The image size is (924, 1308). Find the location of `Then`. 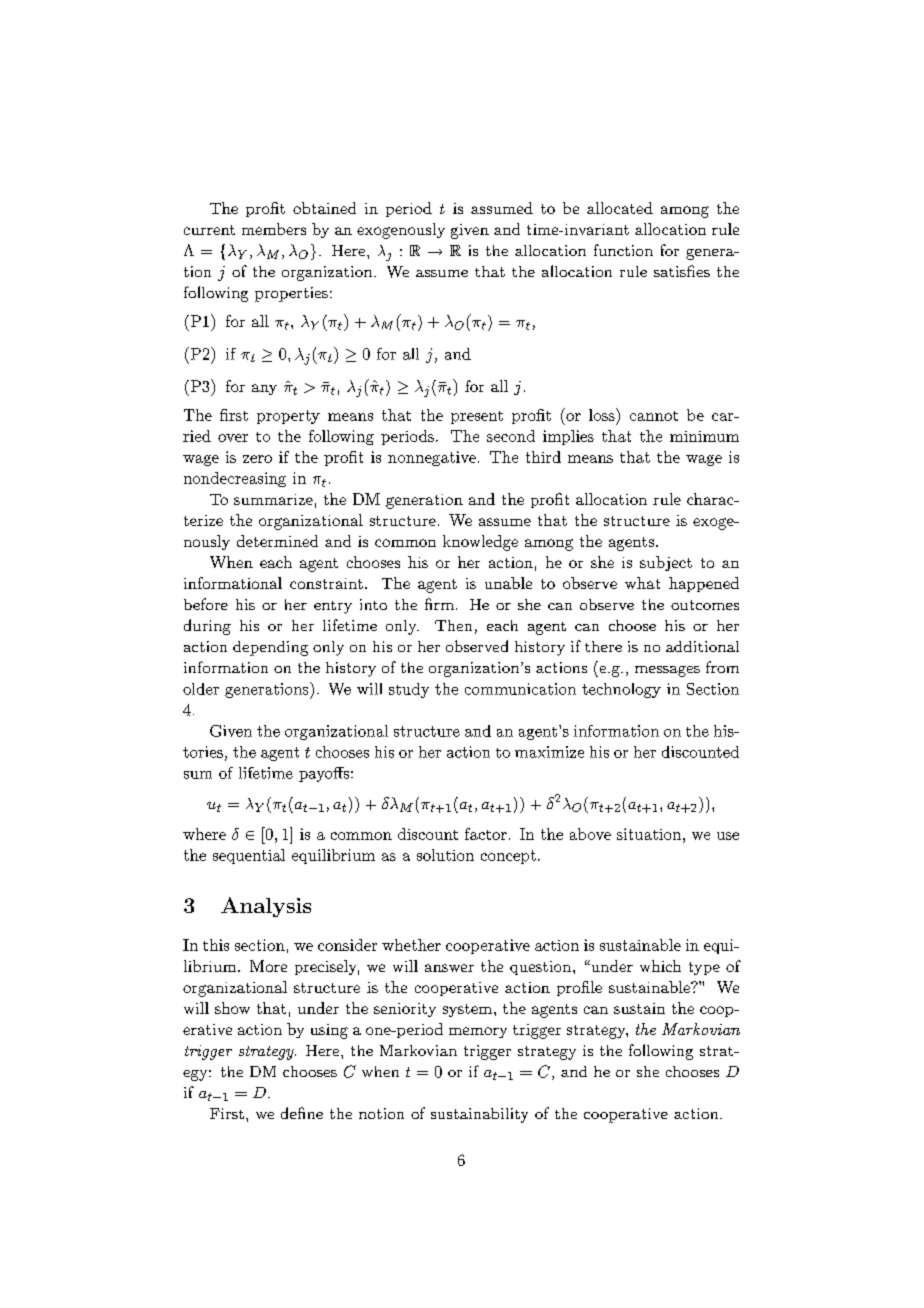

Then is located at coordinates (453, 625).
